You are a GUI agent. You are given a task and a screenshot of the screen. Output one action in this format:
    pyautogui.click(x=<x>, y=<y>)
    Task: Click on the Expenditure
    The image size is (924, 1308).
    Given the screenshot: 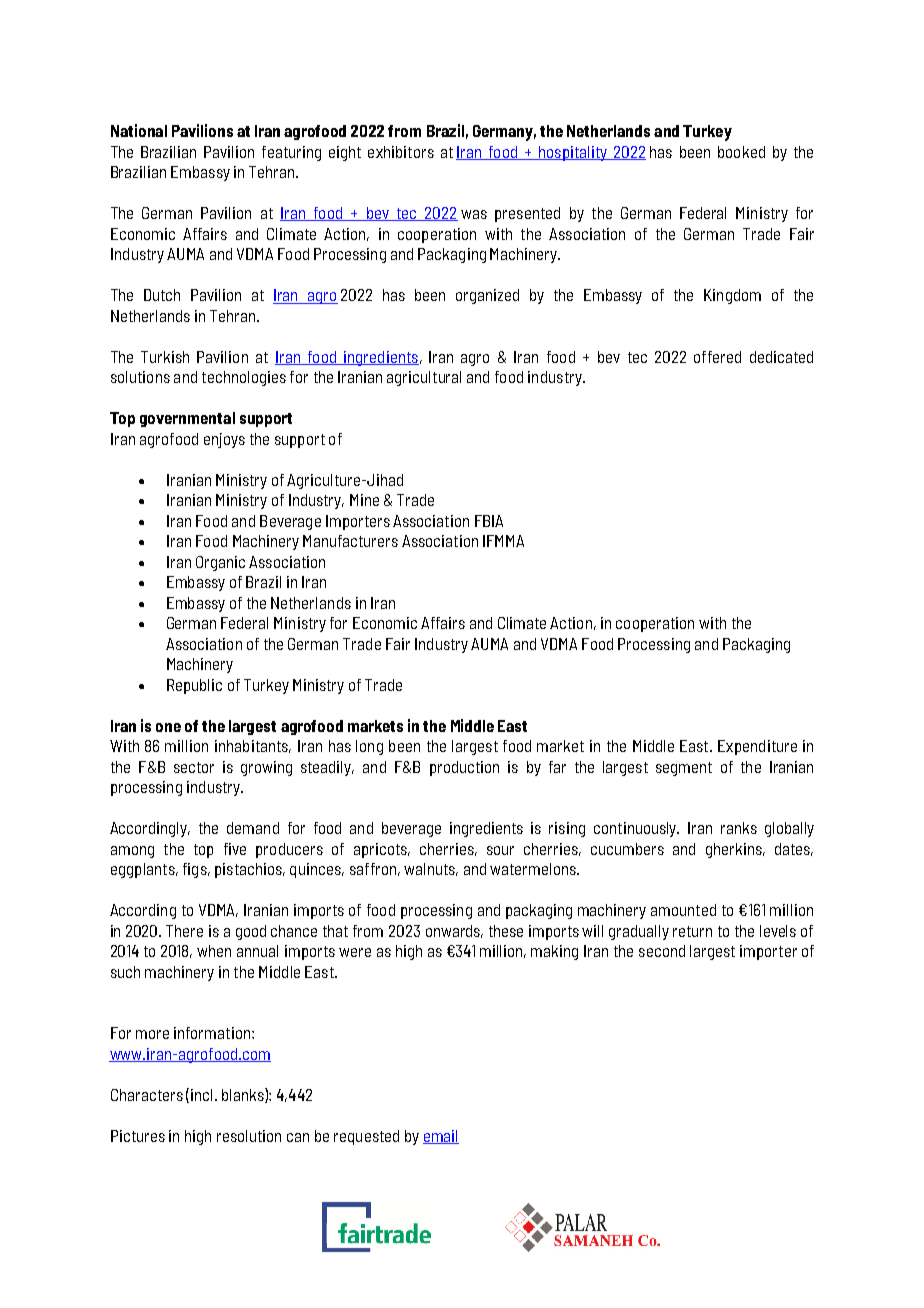 What is the action you would take?
    pyautogui.click(x=757, y=747)
